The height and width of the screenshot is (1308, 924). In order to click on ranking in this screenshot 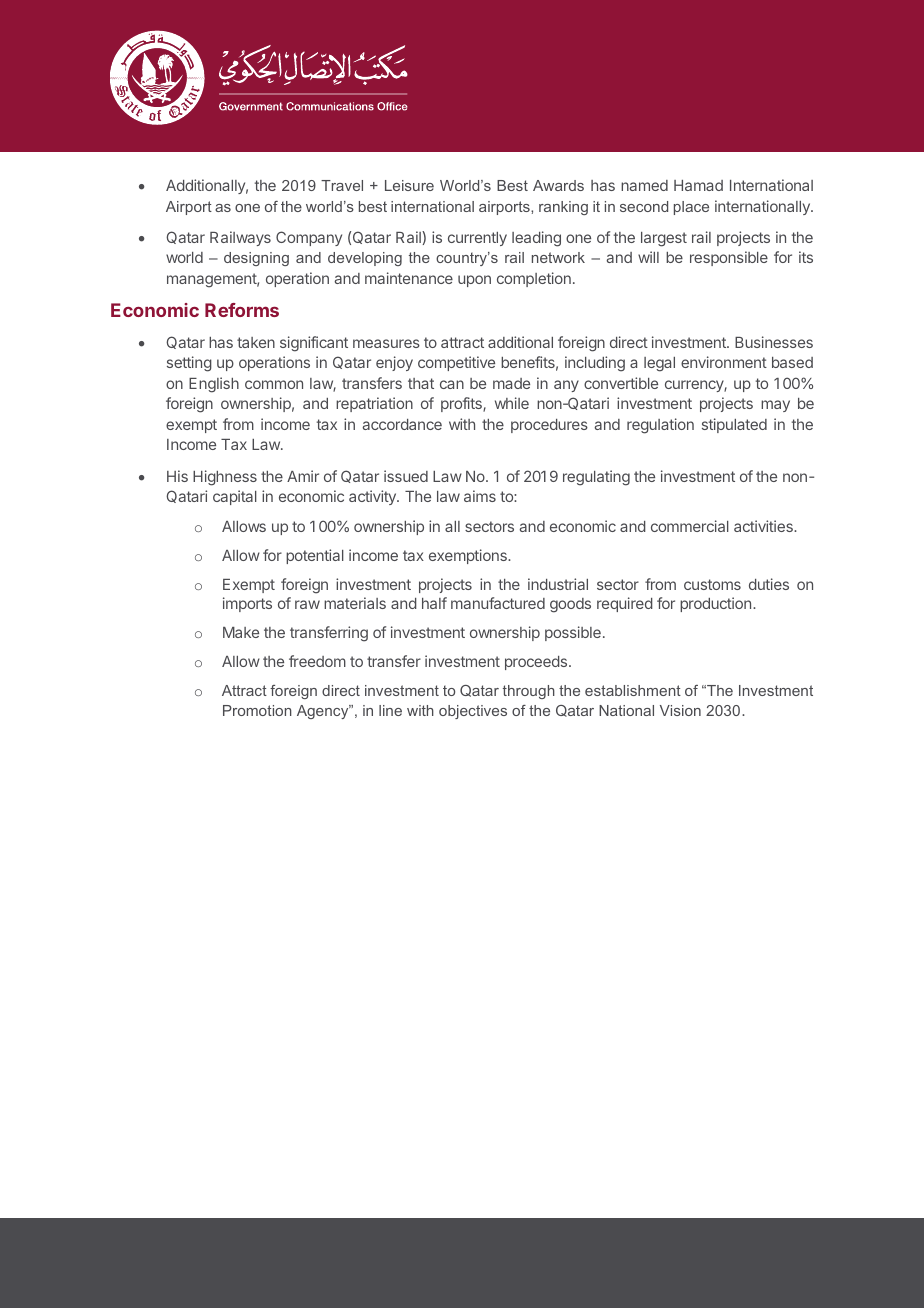, I will do `click(563, 208)`.
